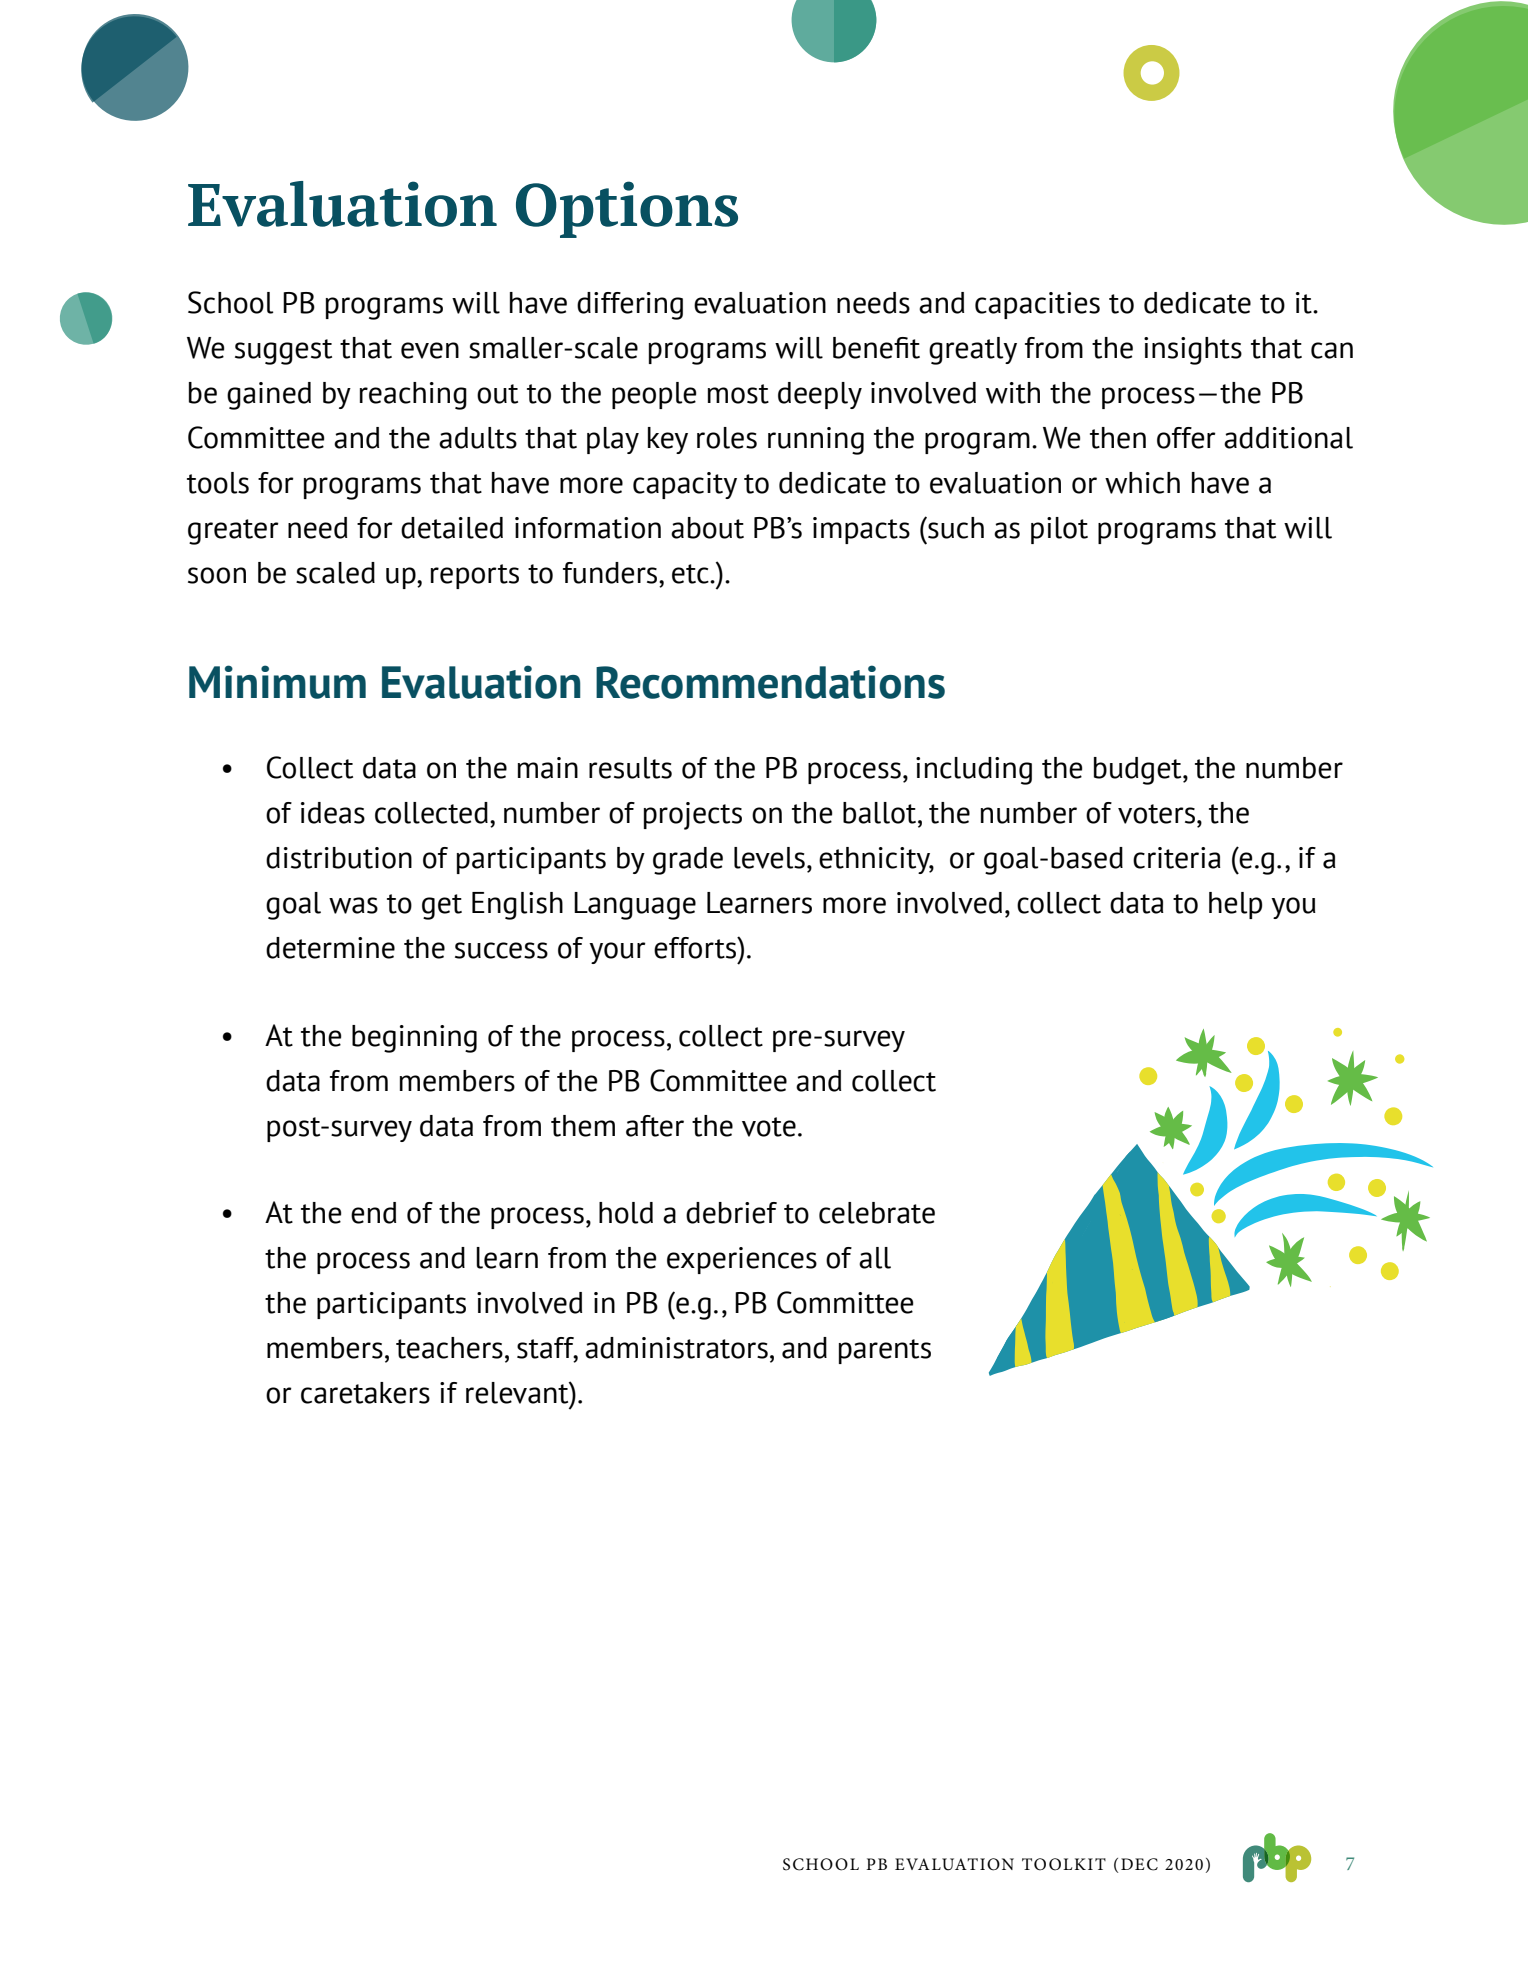 The image size is (1528, 1978). I want to click on suggest, so click(283, 352).
